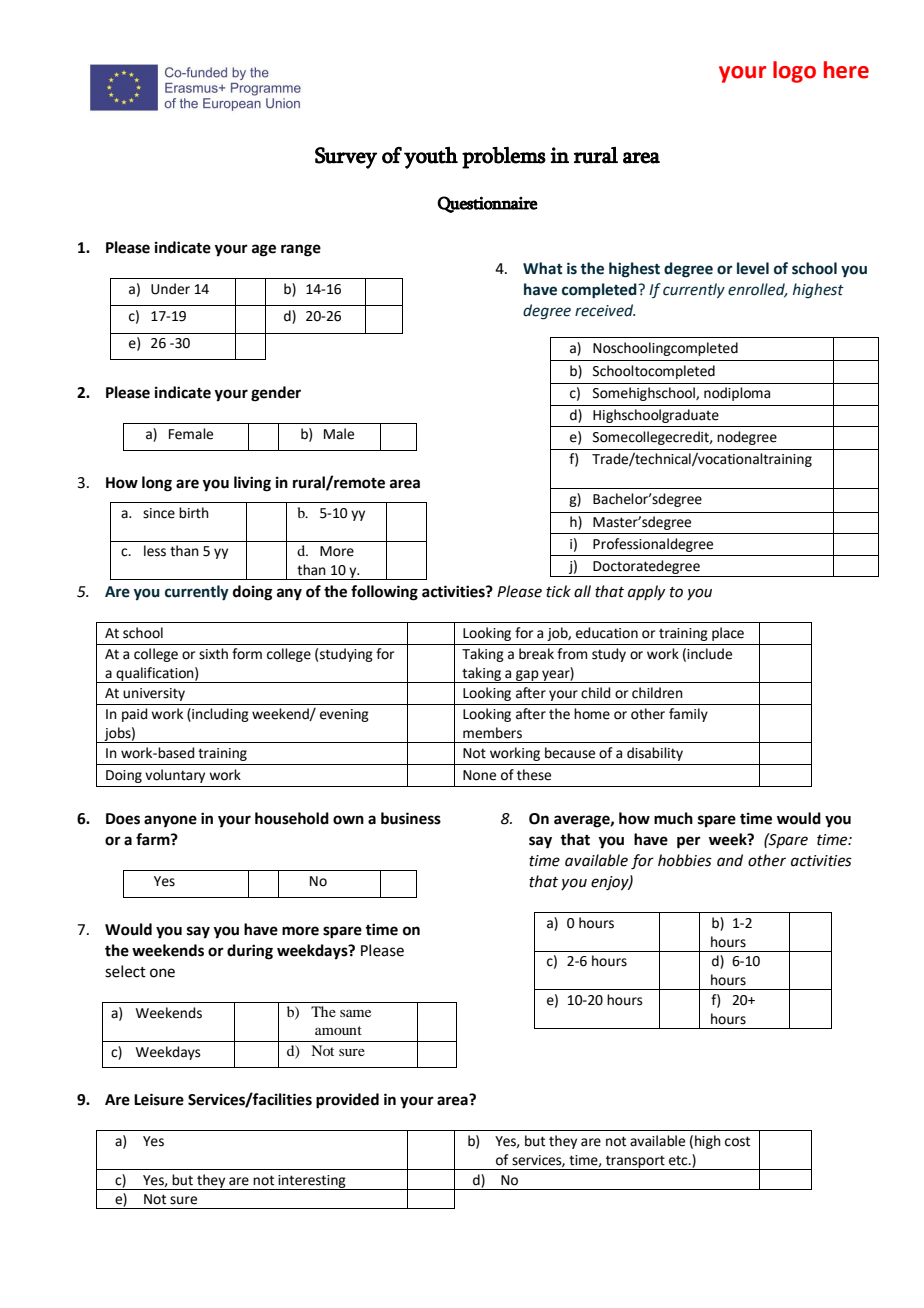 This image has width=924, height=1308. What do you see at coordinates (794, 72) in the image?
I see `logo` at bounding box center [794, 72].
